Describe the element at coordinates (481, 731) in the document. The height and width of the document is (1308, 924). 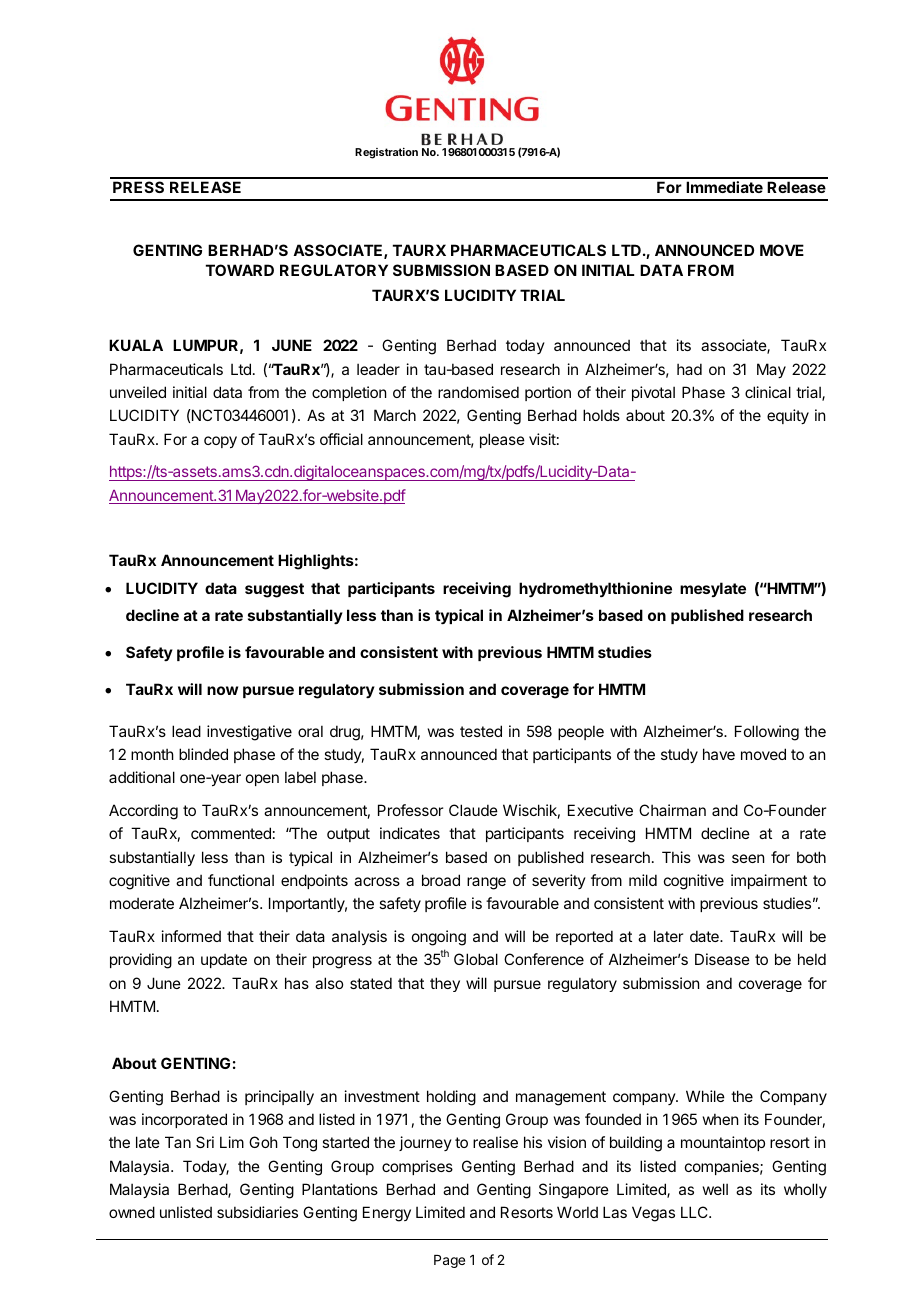
I see `tested` at that location.
